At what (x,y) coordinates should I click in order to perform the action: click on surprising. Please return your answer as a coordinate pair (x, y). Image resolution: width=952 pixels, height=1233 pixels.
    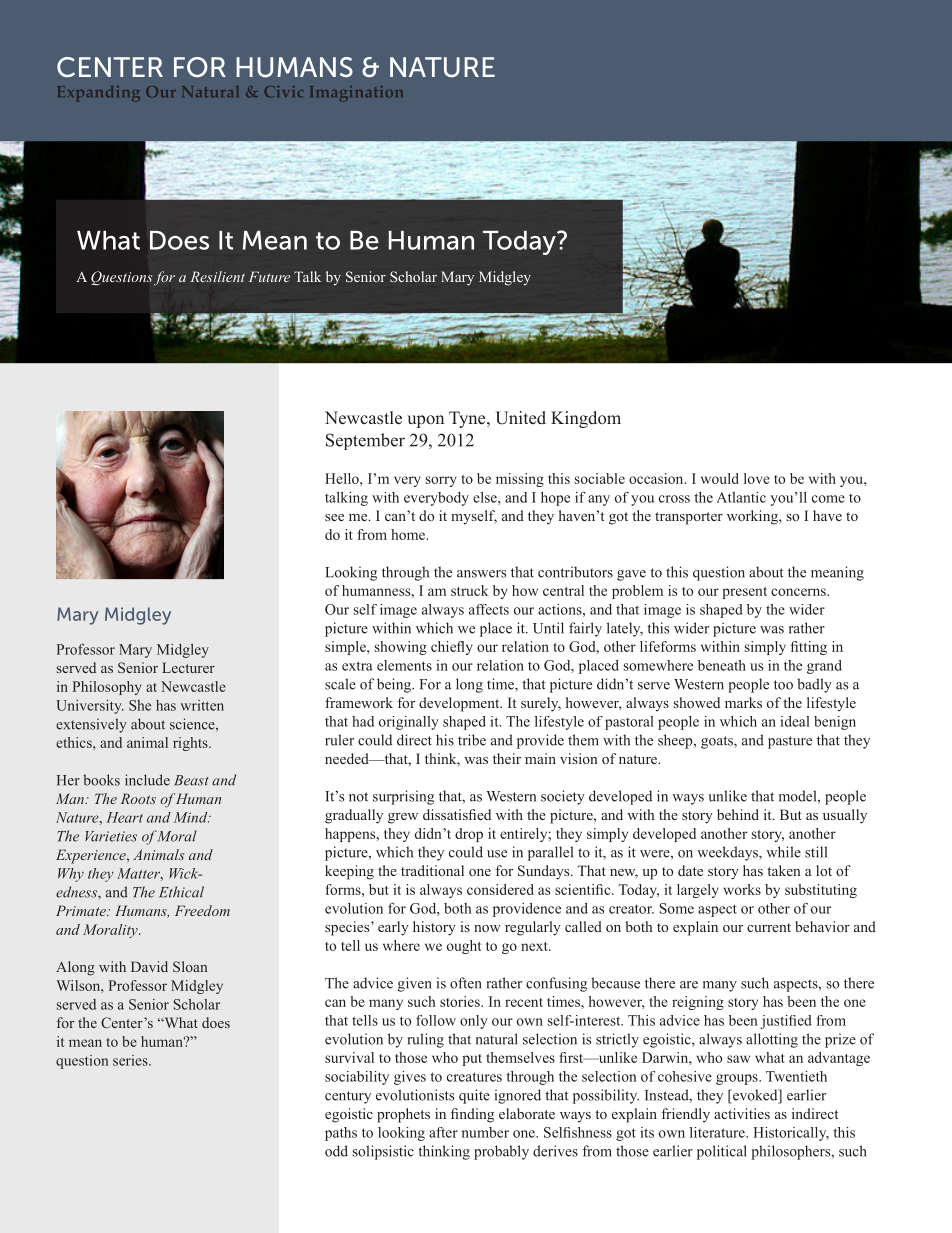
    Looking at the image, I should click on (403, 797).
